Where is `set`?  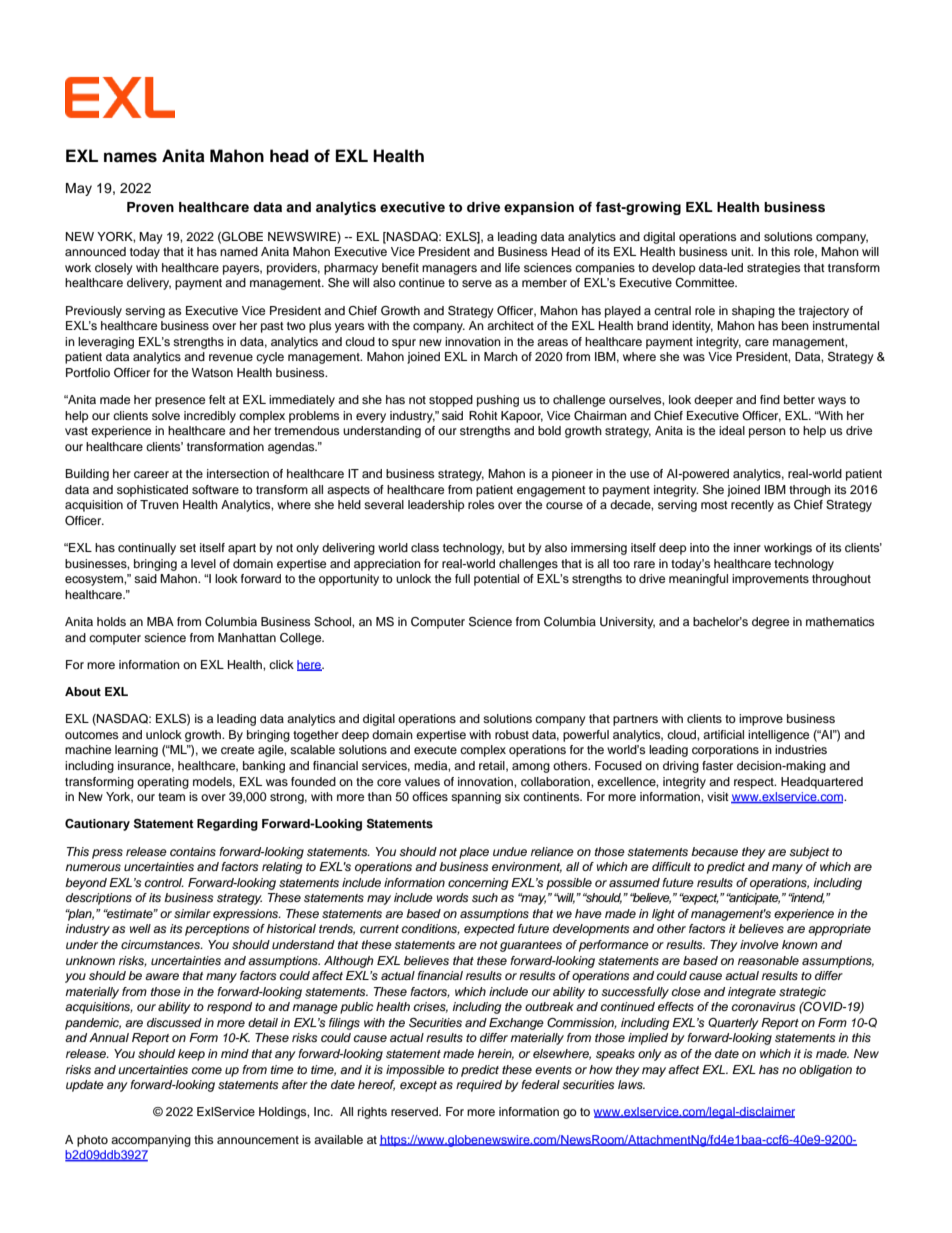
set is located at coordinates (188, 548).
